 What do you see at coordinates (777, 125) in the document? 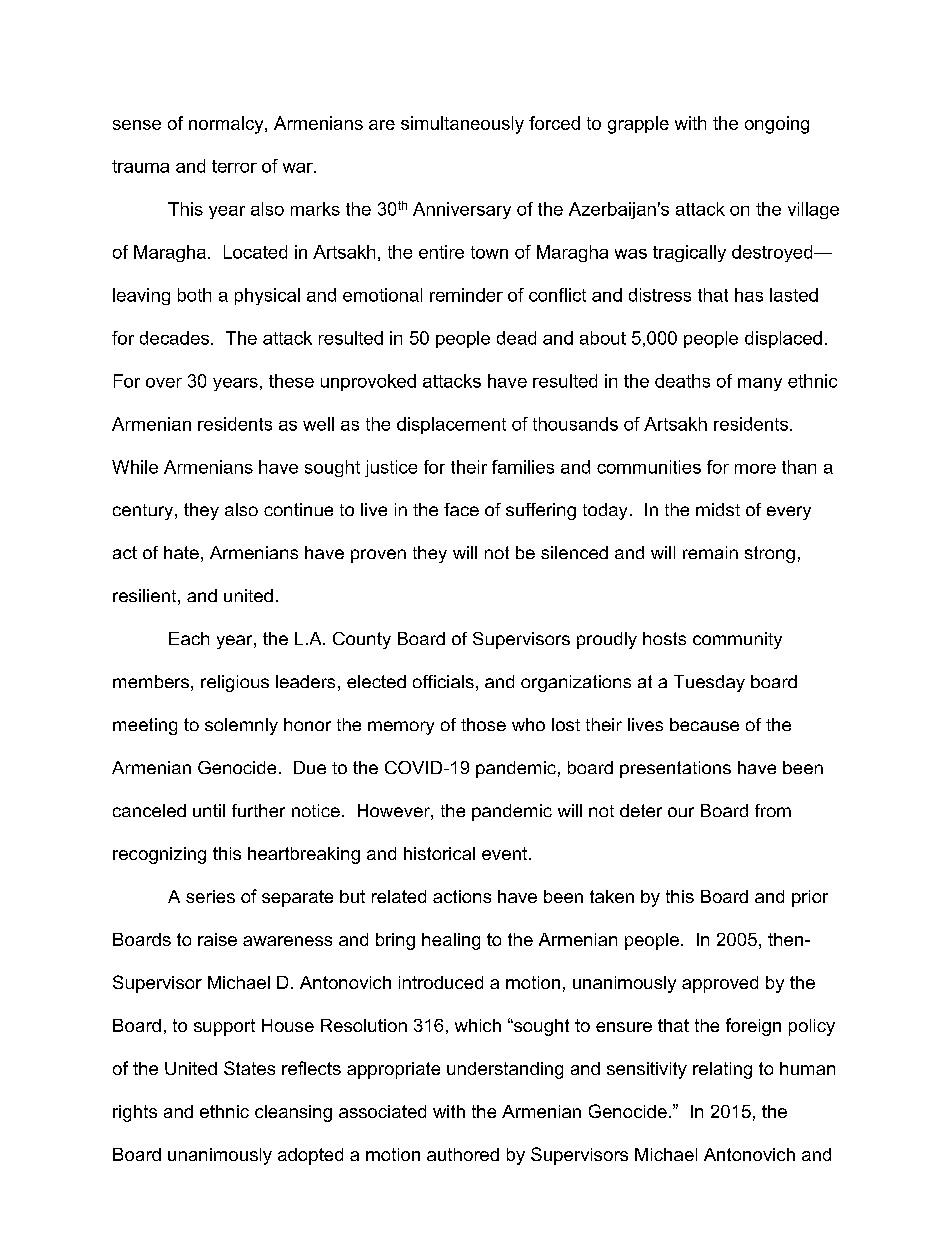
I see `ongoing` at bounding box center [777, 125].
